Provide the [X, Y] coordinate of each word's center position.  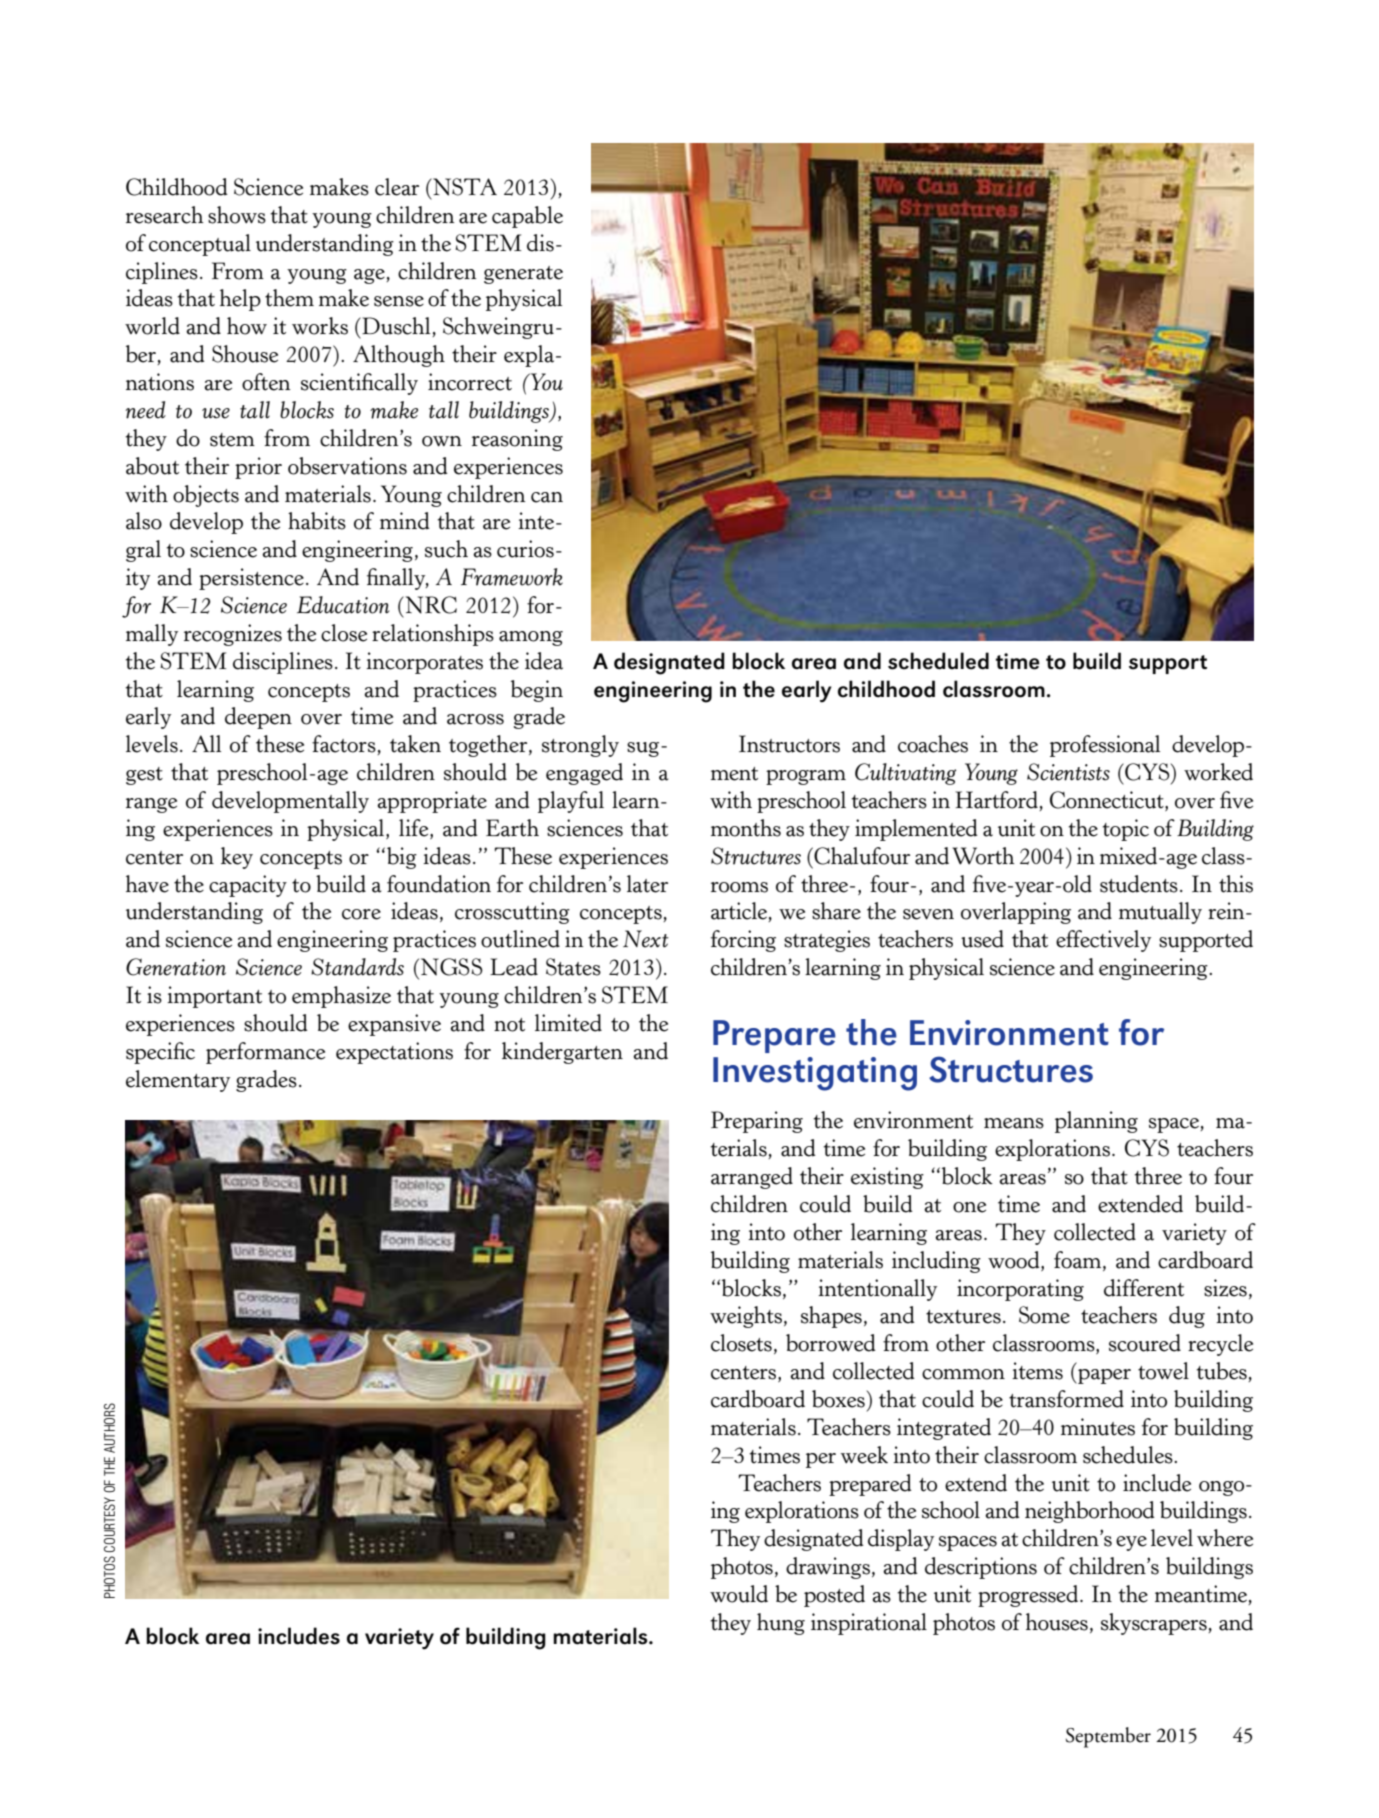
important [214, 997]
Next [646, 939]
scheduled [938, 661]
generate [523, 275]
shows [237, 215]
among [531, 638]
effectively [1103, 941]
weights [747, 1317]
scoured [1145, 1343]
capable [527, 217]
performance [265, 1053]
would [739, 1594]
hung [781, 1624]
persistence [251, 579]
